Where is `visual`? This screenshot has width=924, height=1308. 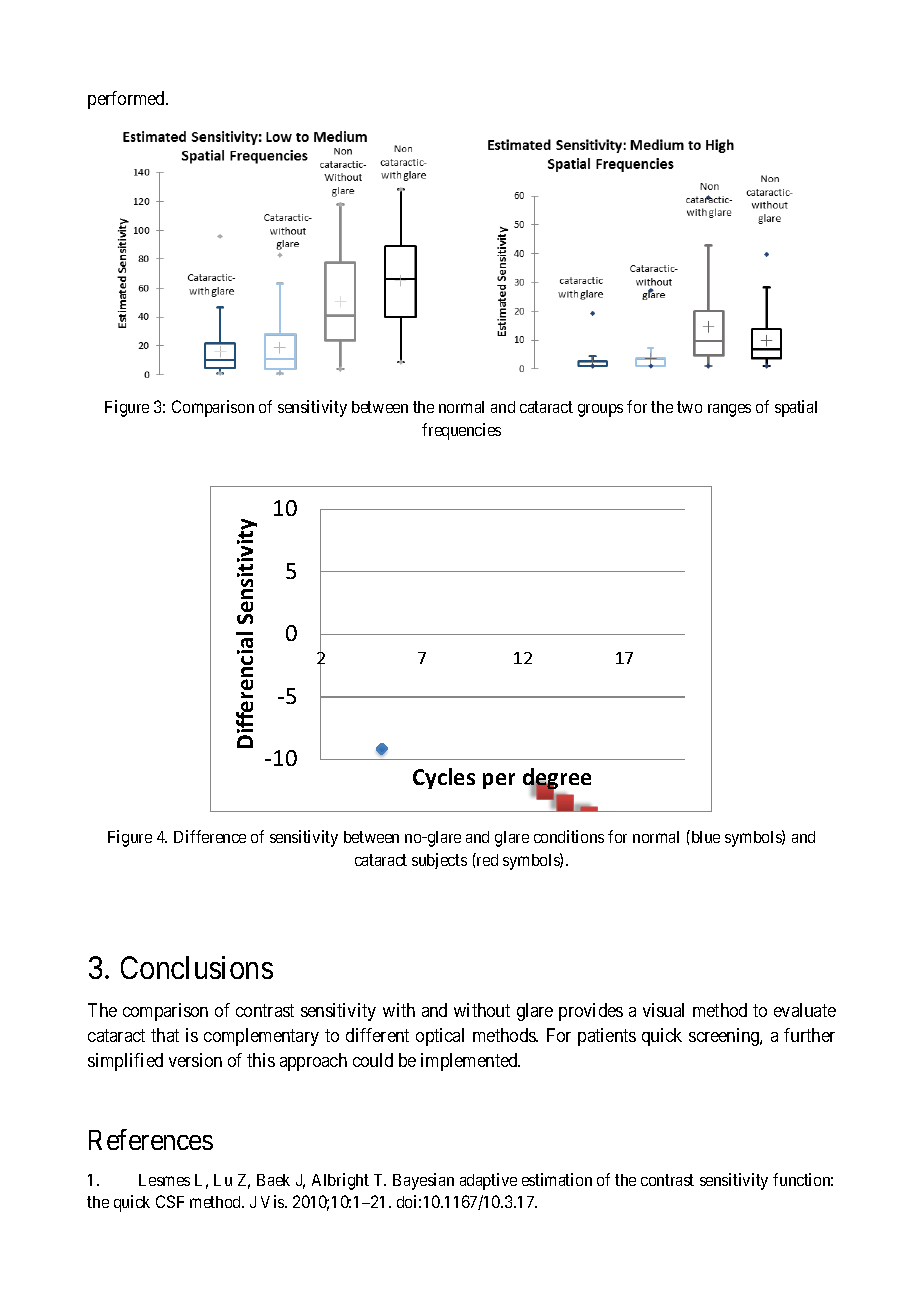 visual is located at coordinates (663, 1010).
